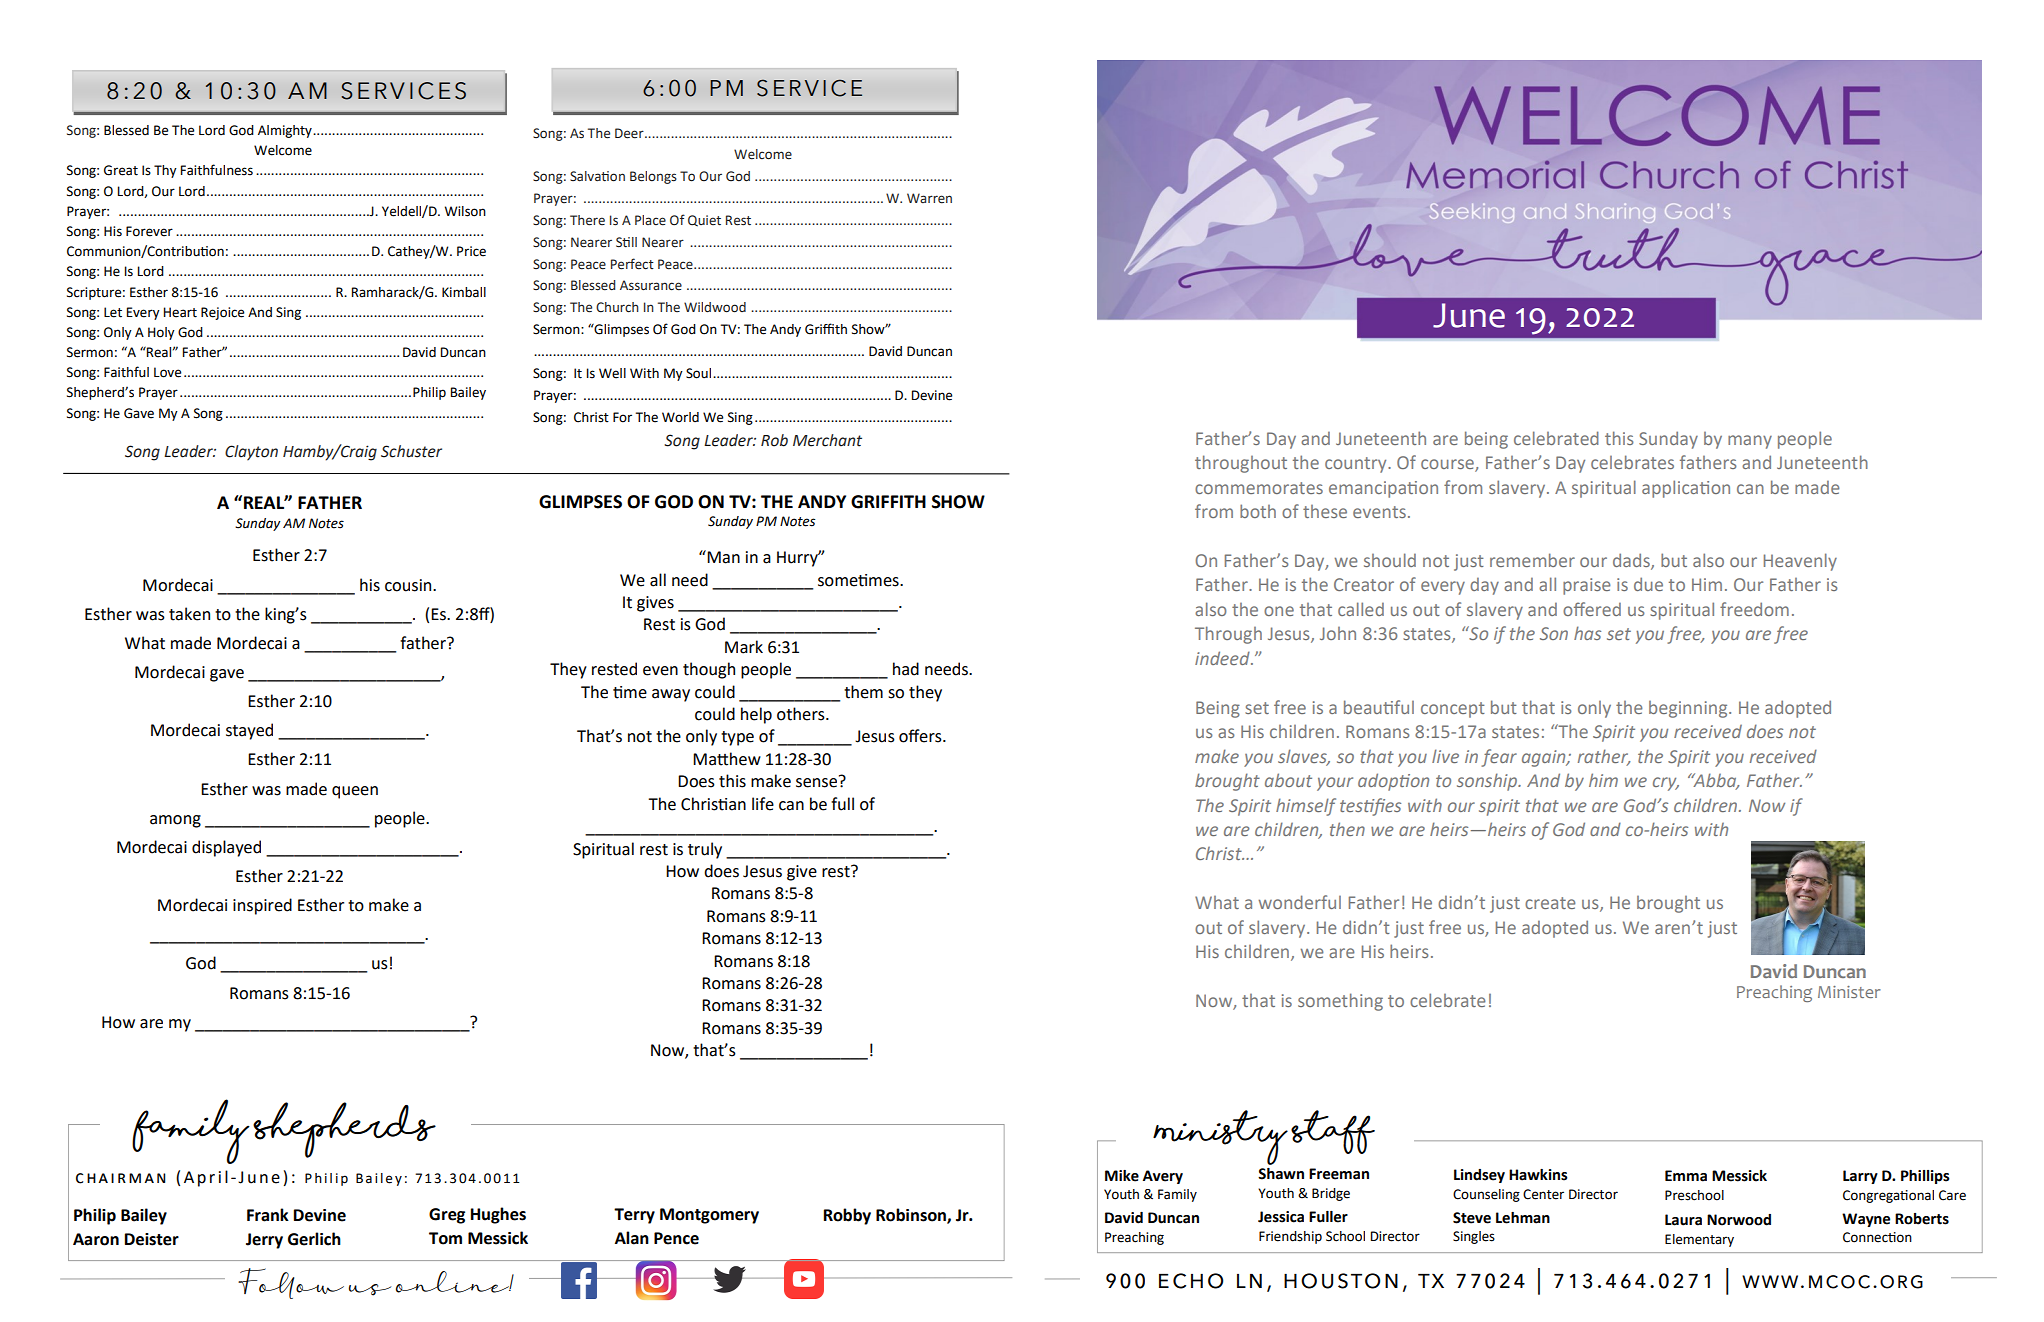 The image size is (2044, 1322). I want to click on echo, so click(1191, 1281).
